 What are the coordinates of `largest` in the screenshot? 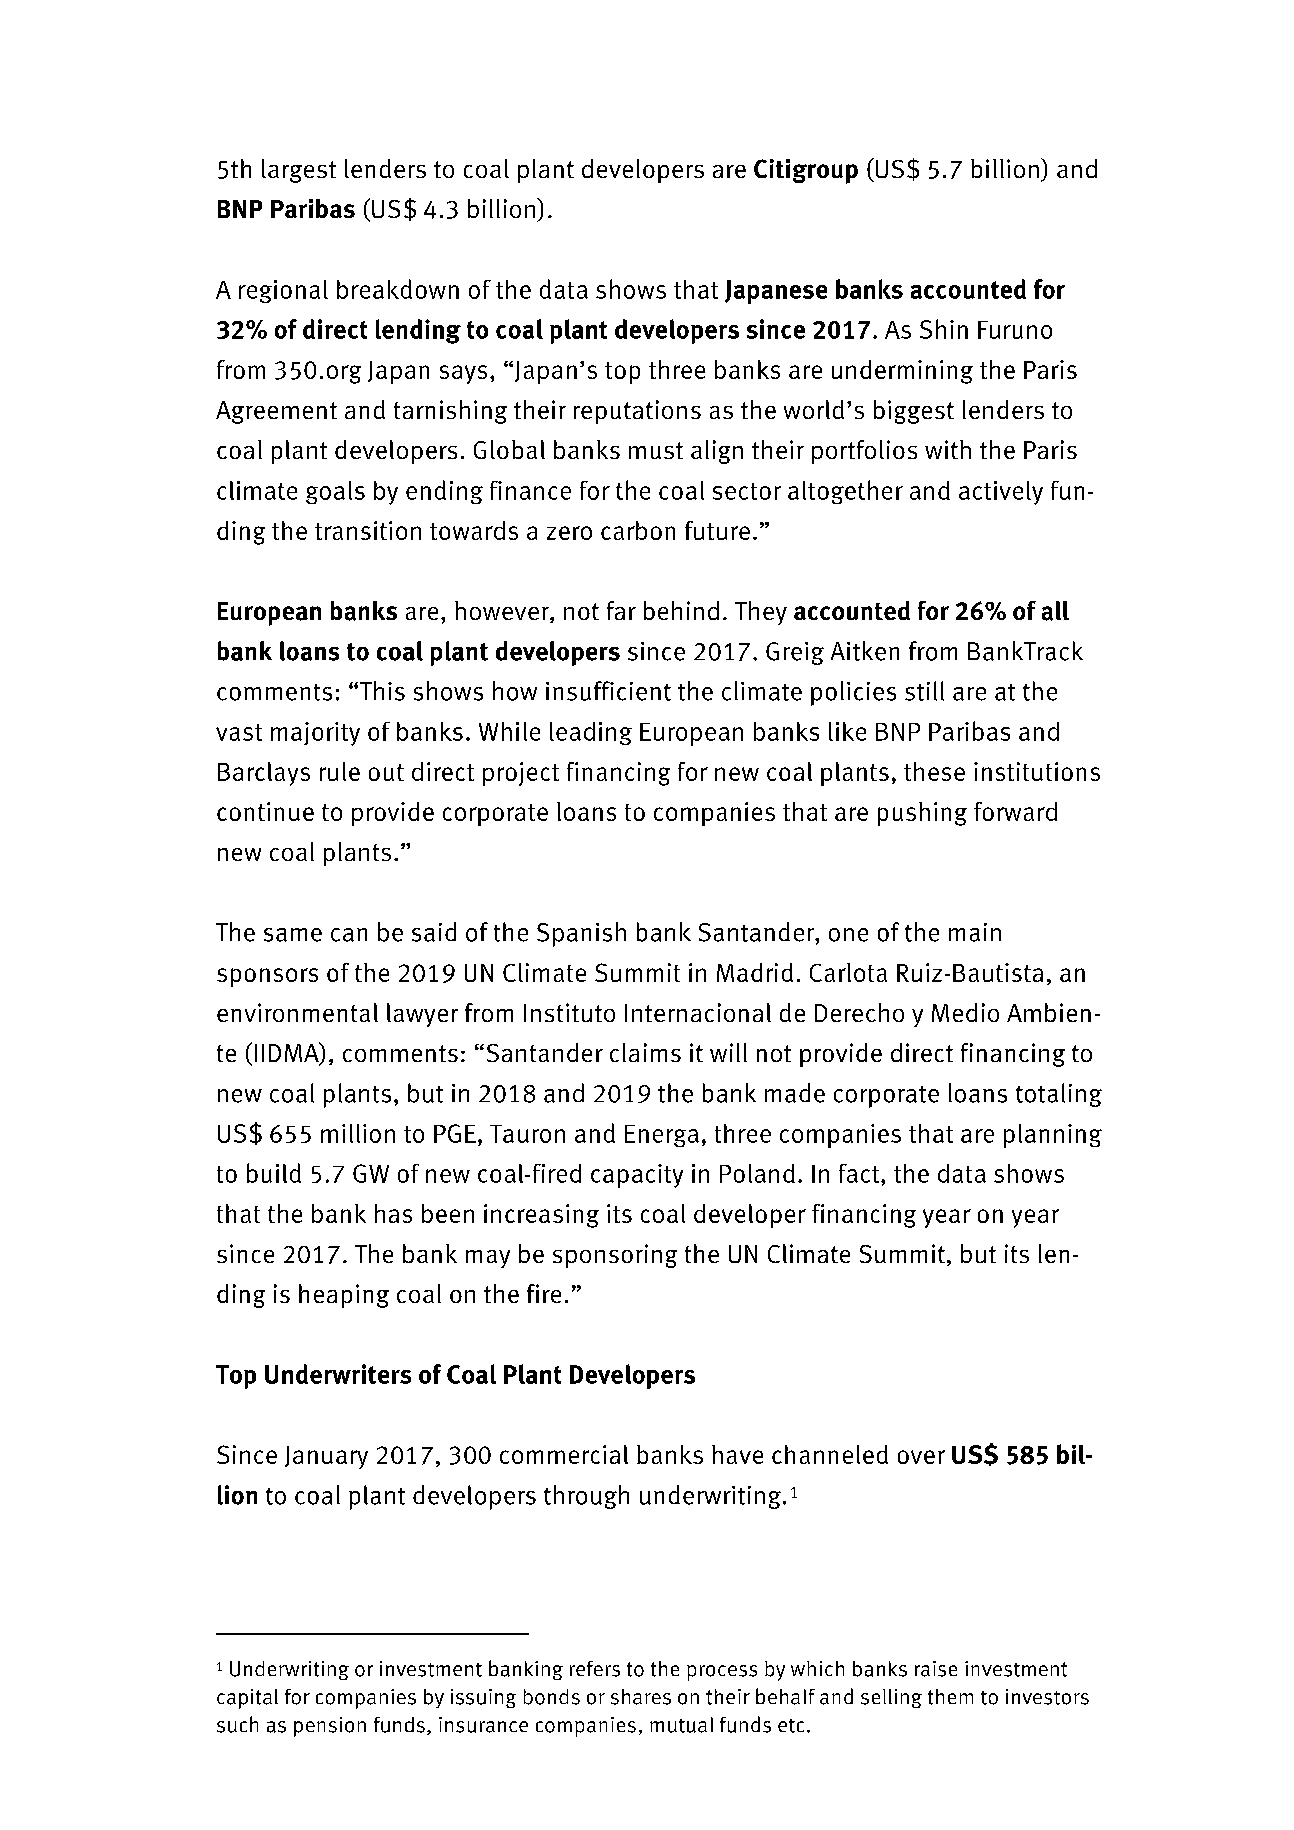 It's located at (299, 171).
